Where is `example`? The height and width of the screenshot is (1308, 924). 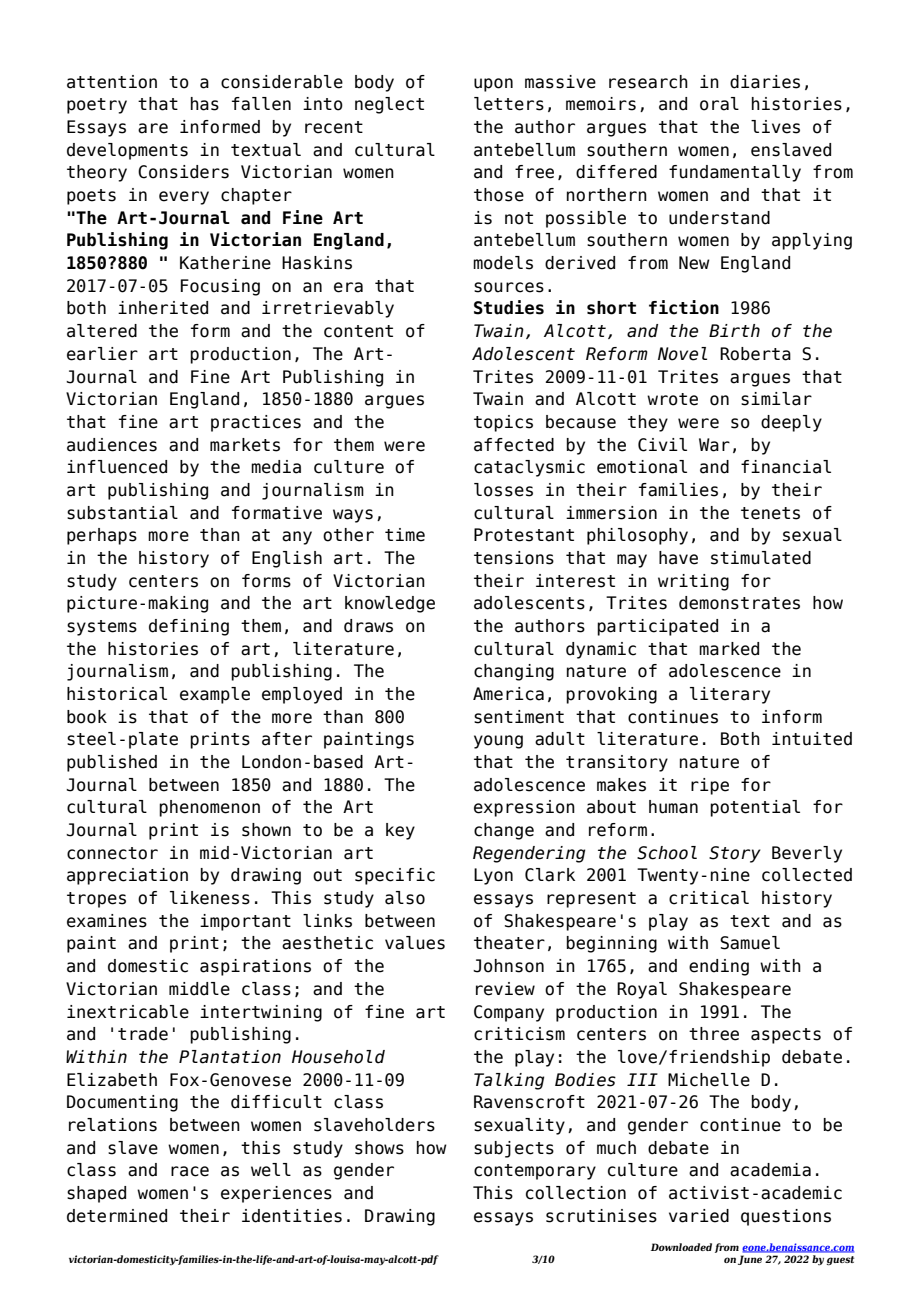
example is located at coordinates (215, 695).
